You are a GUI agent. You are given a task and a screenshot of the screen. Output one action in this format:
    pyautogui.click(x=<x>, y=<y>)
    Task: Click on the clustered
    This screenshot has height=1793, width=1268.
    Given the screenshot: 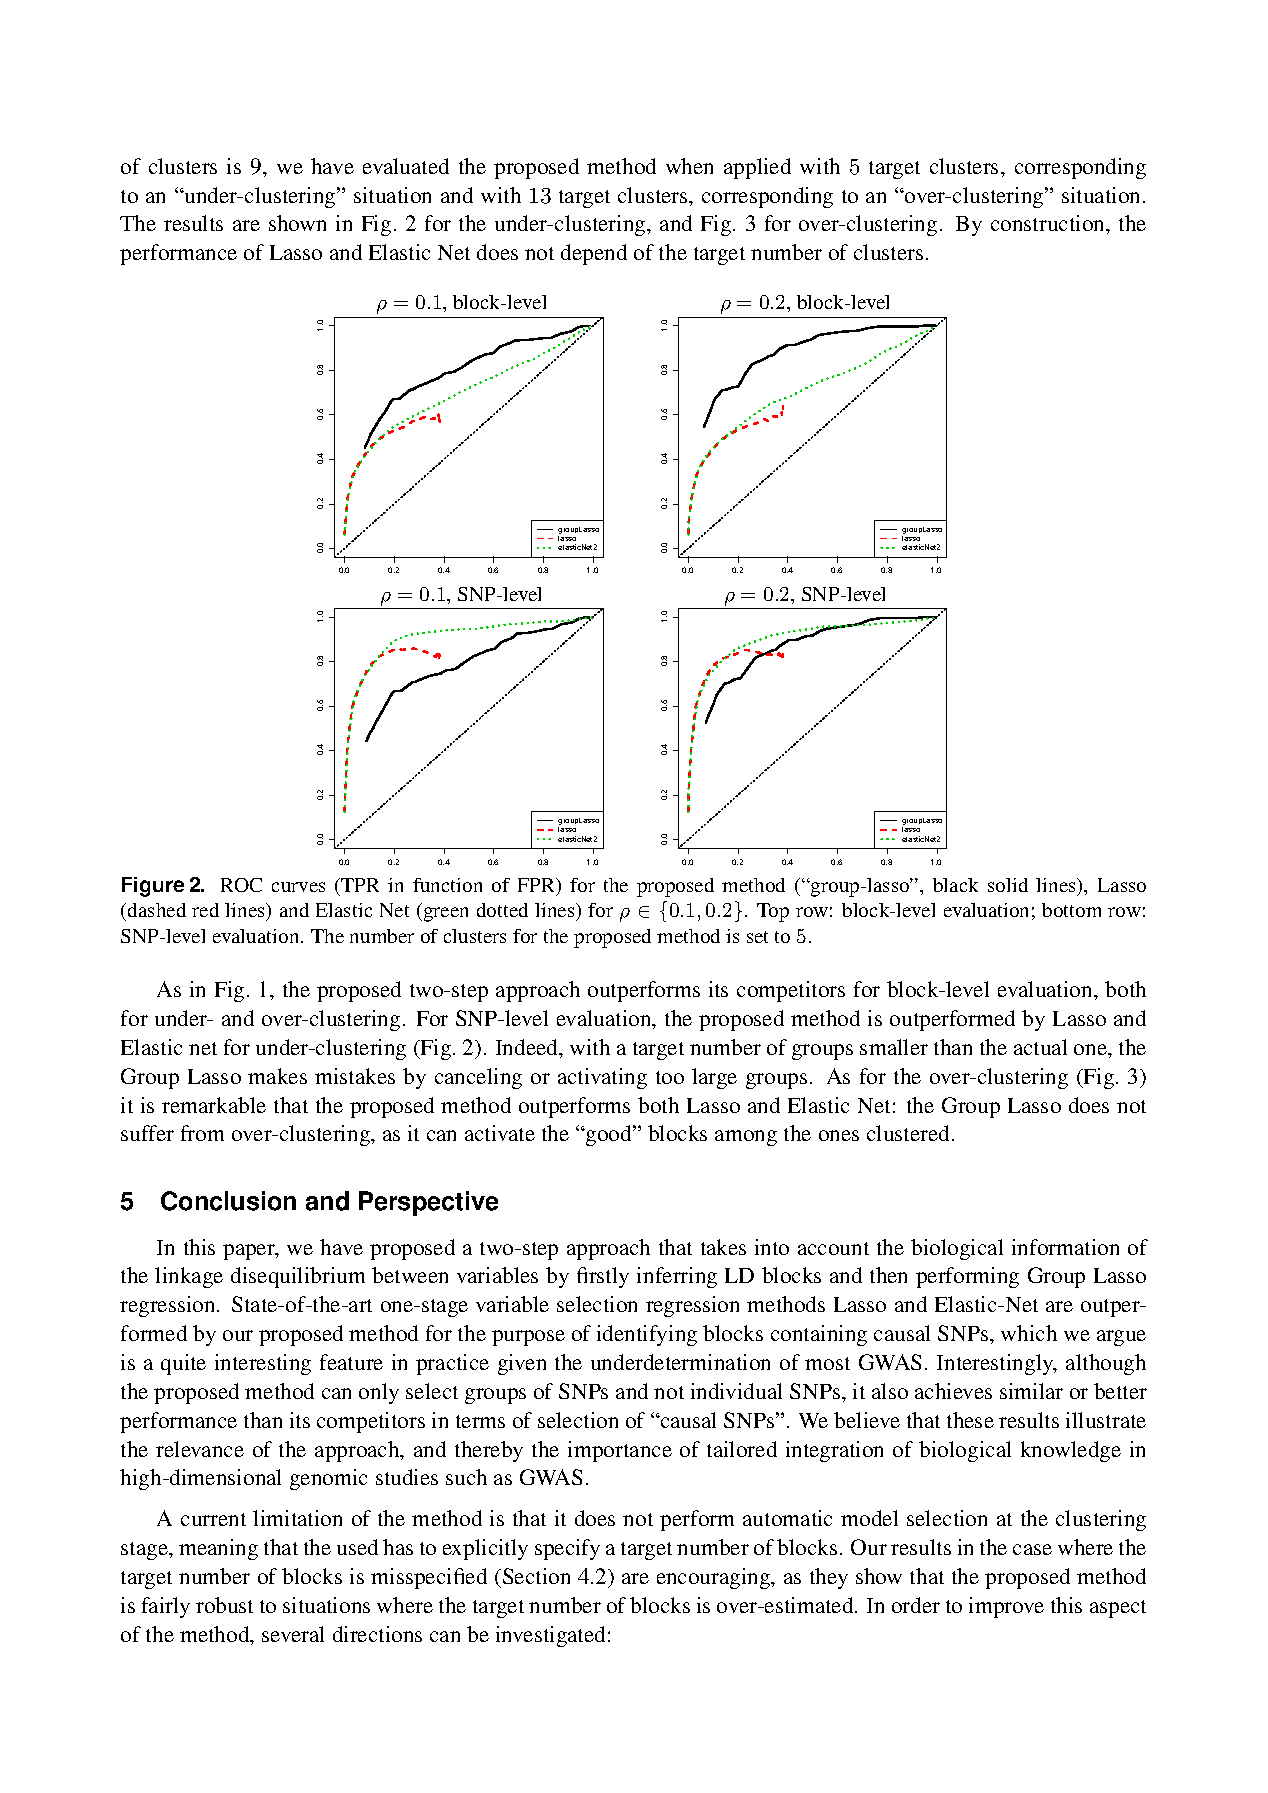 What is the action you would take?
    pyautogui.click(x=910, y=1133)
